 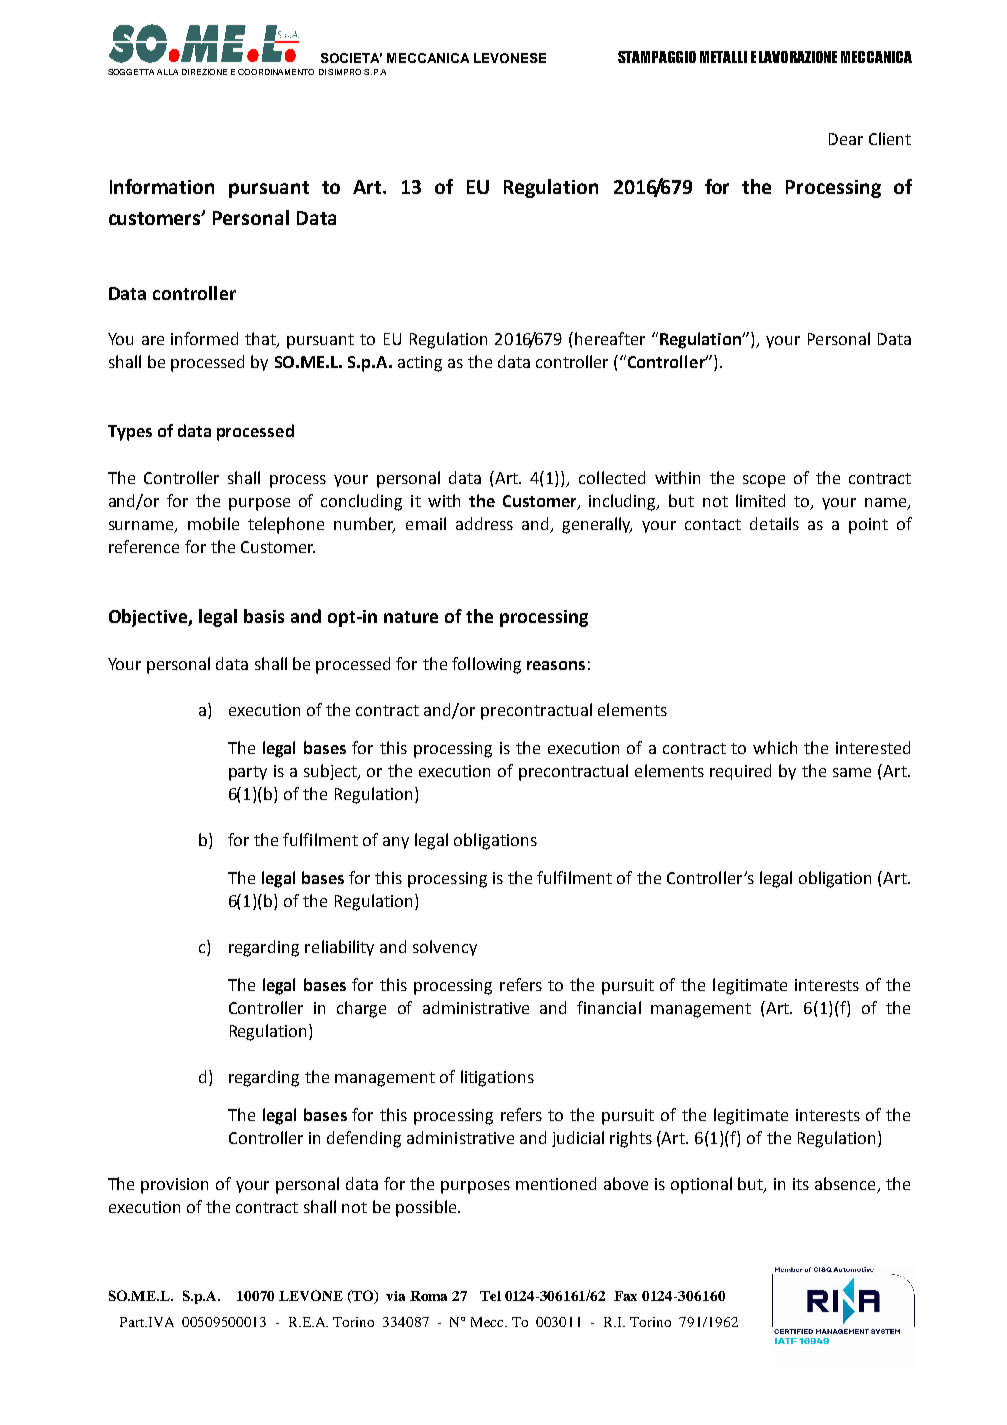 What do you see at coordinates (852, 772) in the document?
I see `same` at bounding box center [852, 772].
